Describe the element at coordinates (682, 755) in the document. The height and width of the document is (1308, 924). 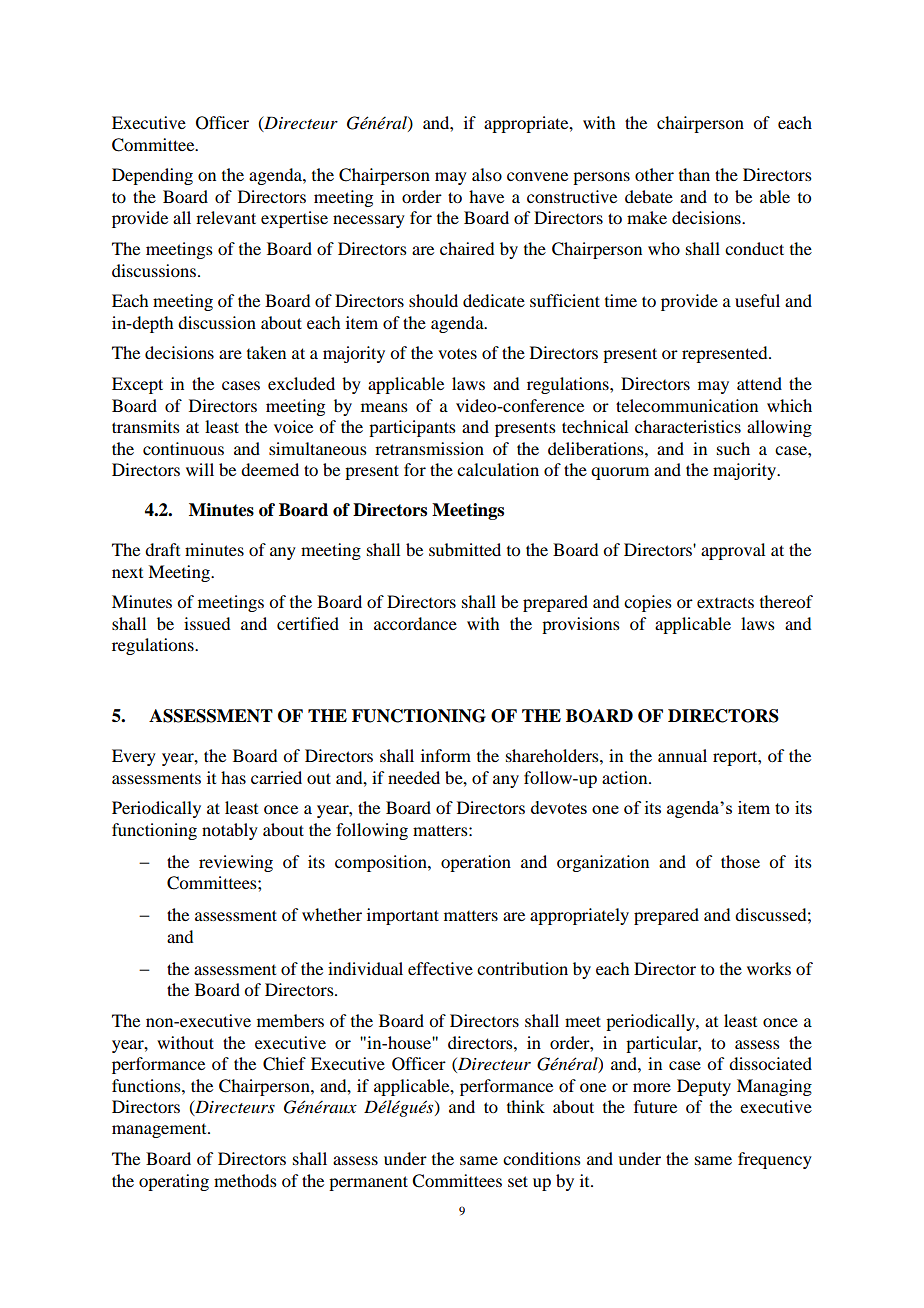
I see `annual` at that location.
